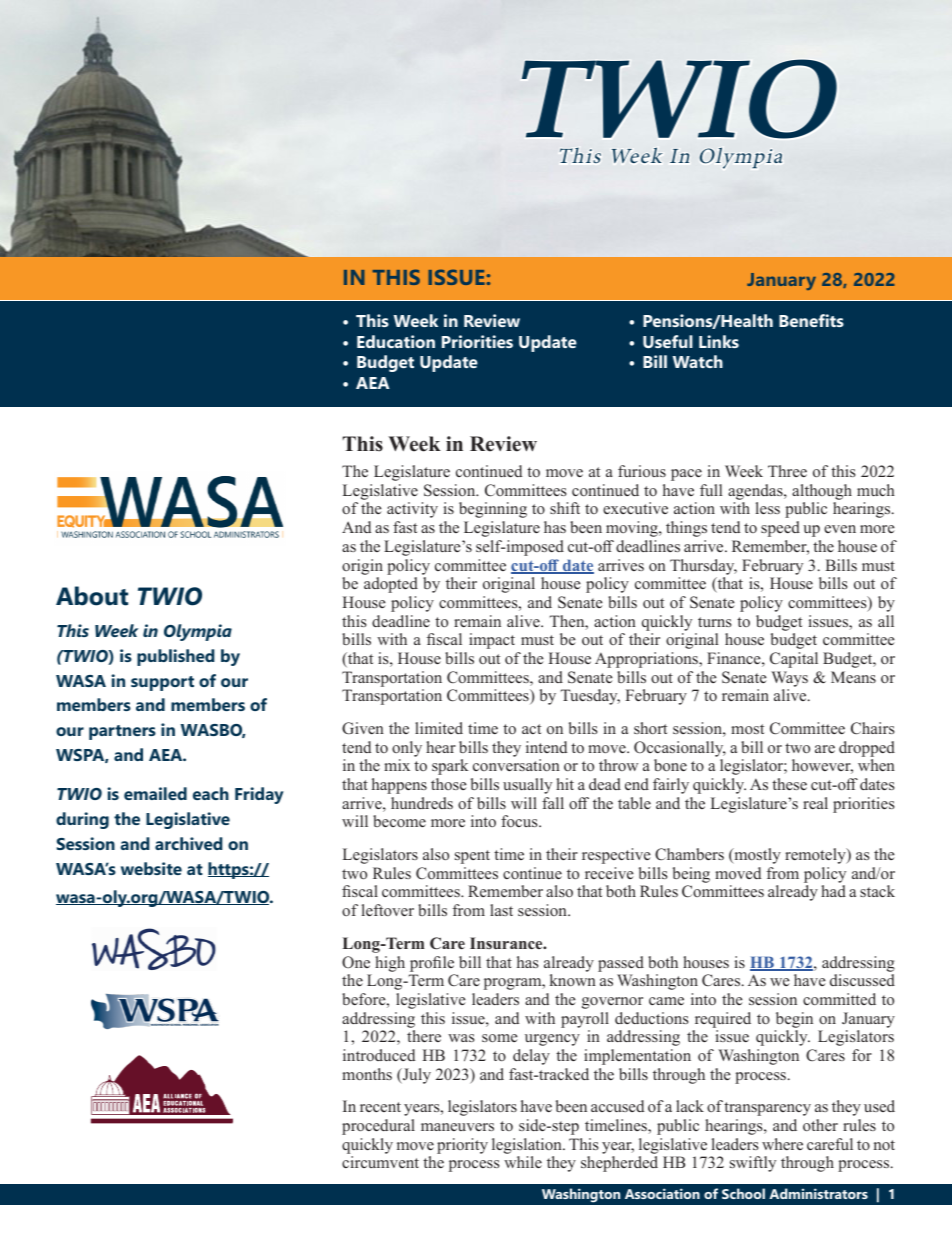 The image size is (952, 1233). What do you see at coordinates (396, 341) in the document?
I see `Education` at bounding box center [396, 341].
